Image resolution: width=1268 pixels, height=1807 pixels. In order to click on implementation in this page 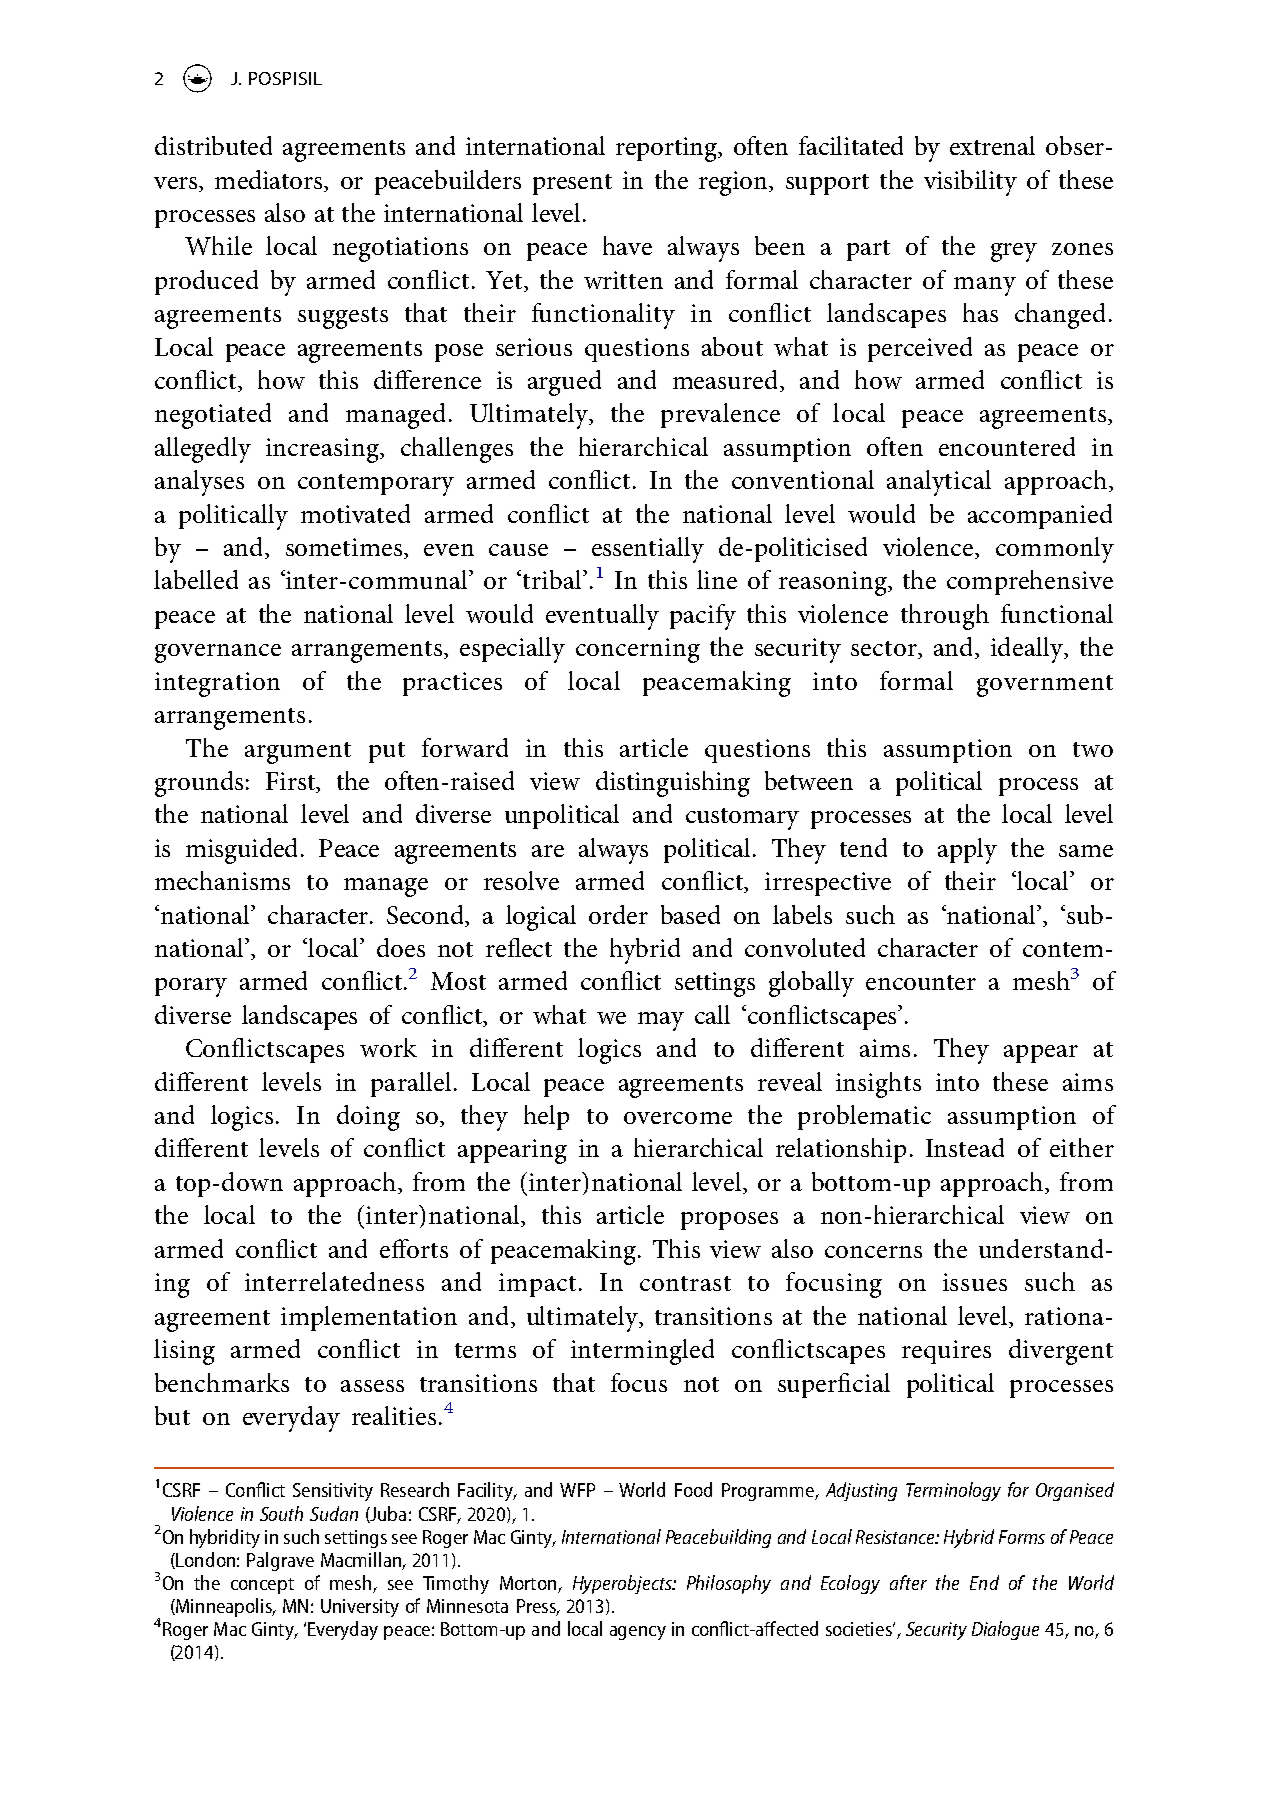, I will do `click(369, 1318)`.
